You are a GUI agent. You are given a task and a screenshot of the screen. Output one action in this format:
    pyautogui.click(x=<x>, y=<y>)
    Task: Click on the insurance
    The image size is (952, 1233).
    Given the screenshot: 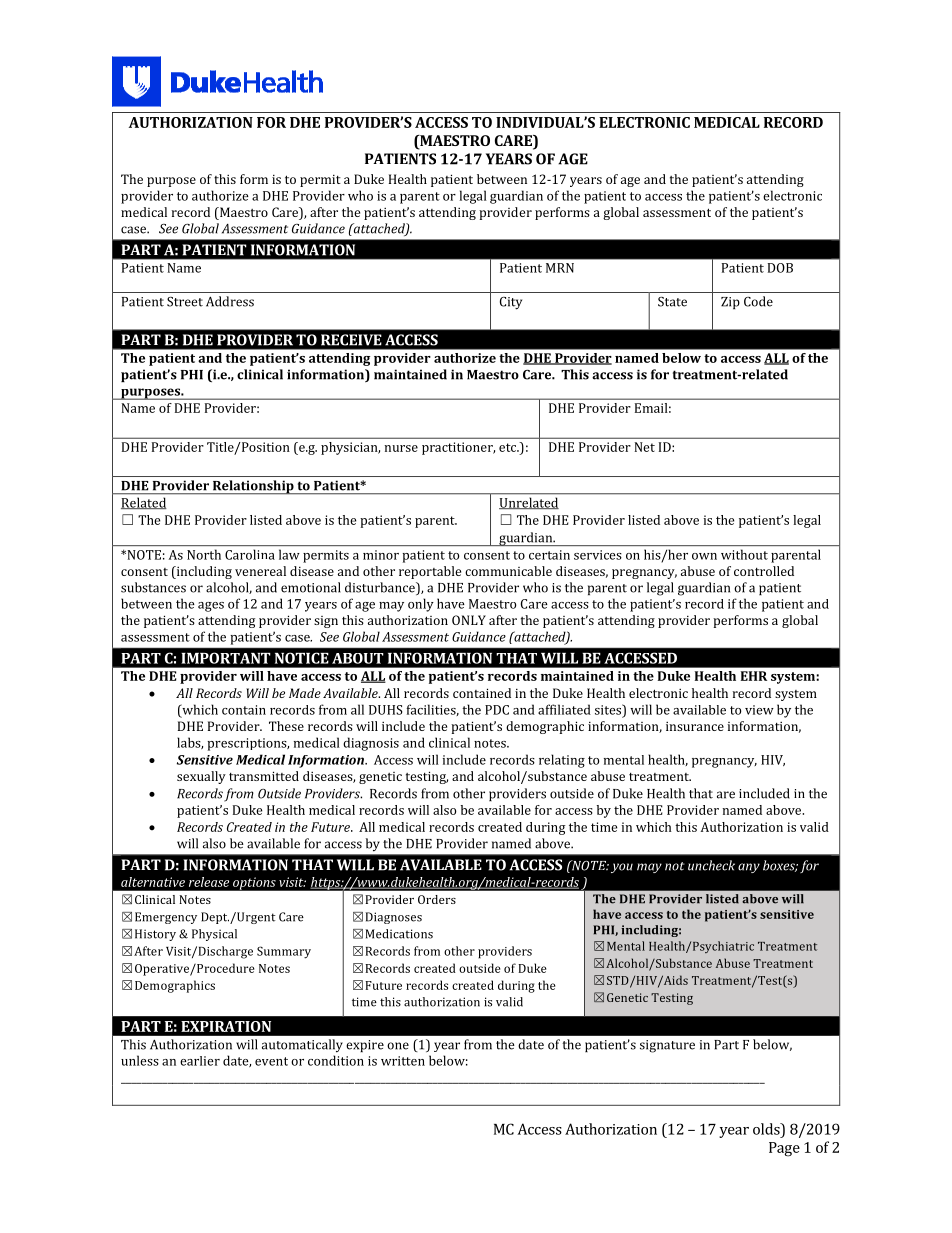 What is the action you would take?
    pyautogui.click(x=695, y=726)
